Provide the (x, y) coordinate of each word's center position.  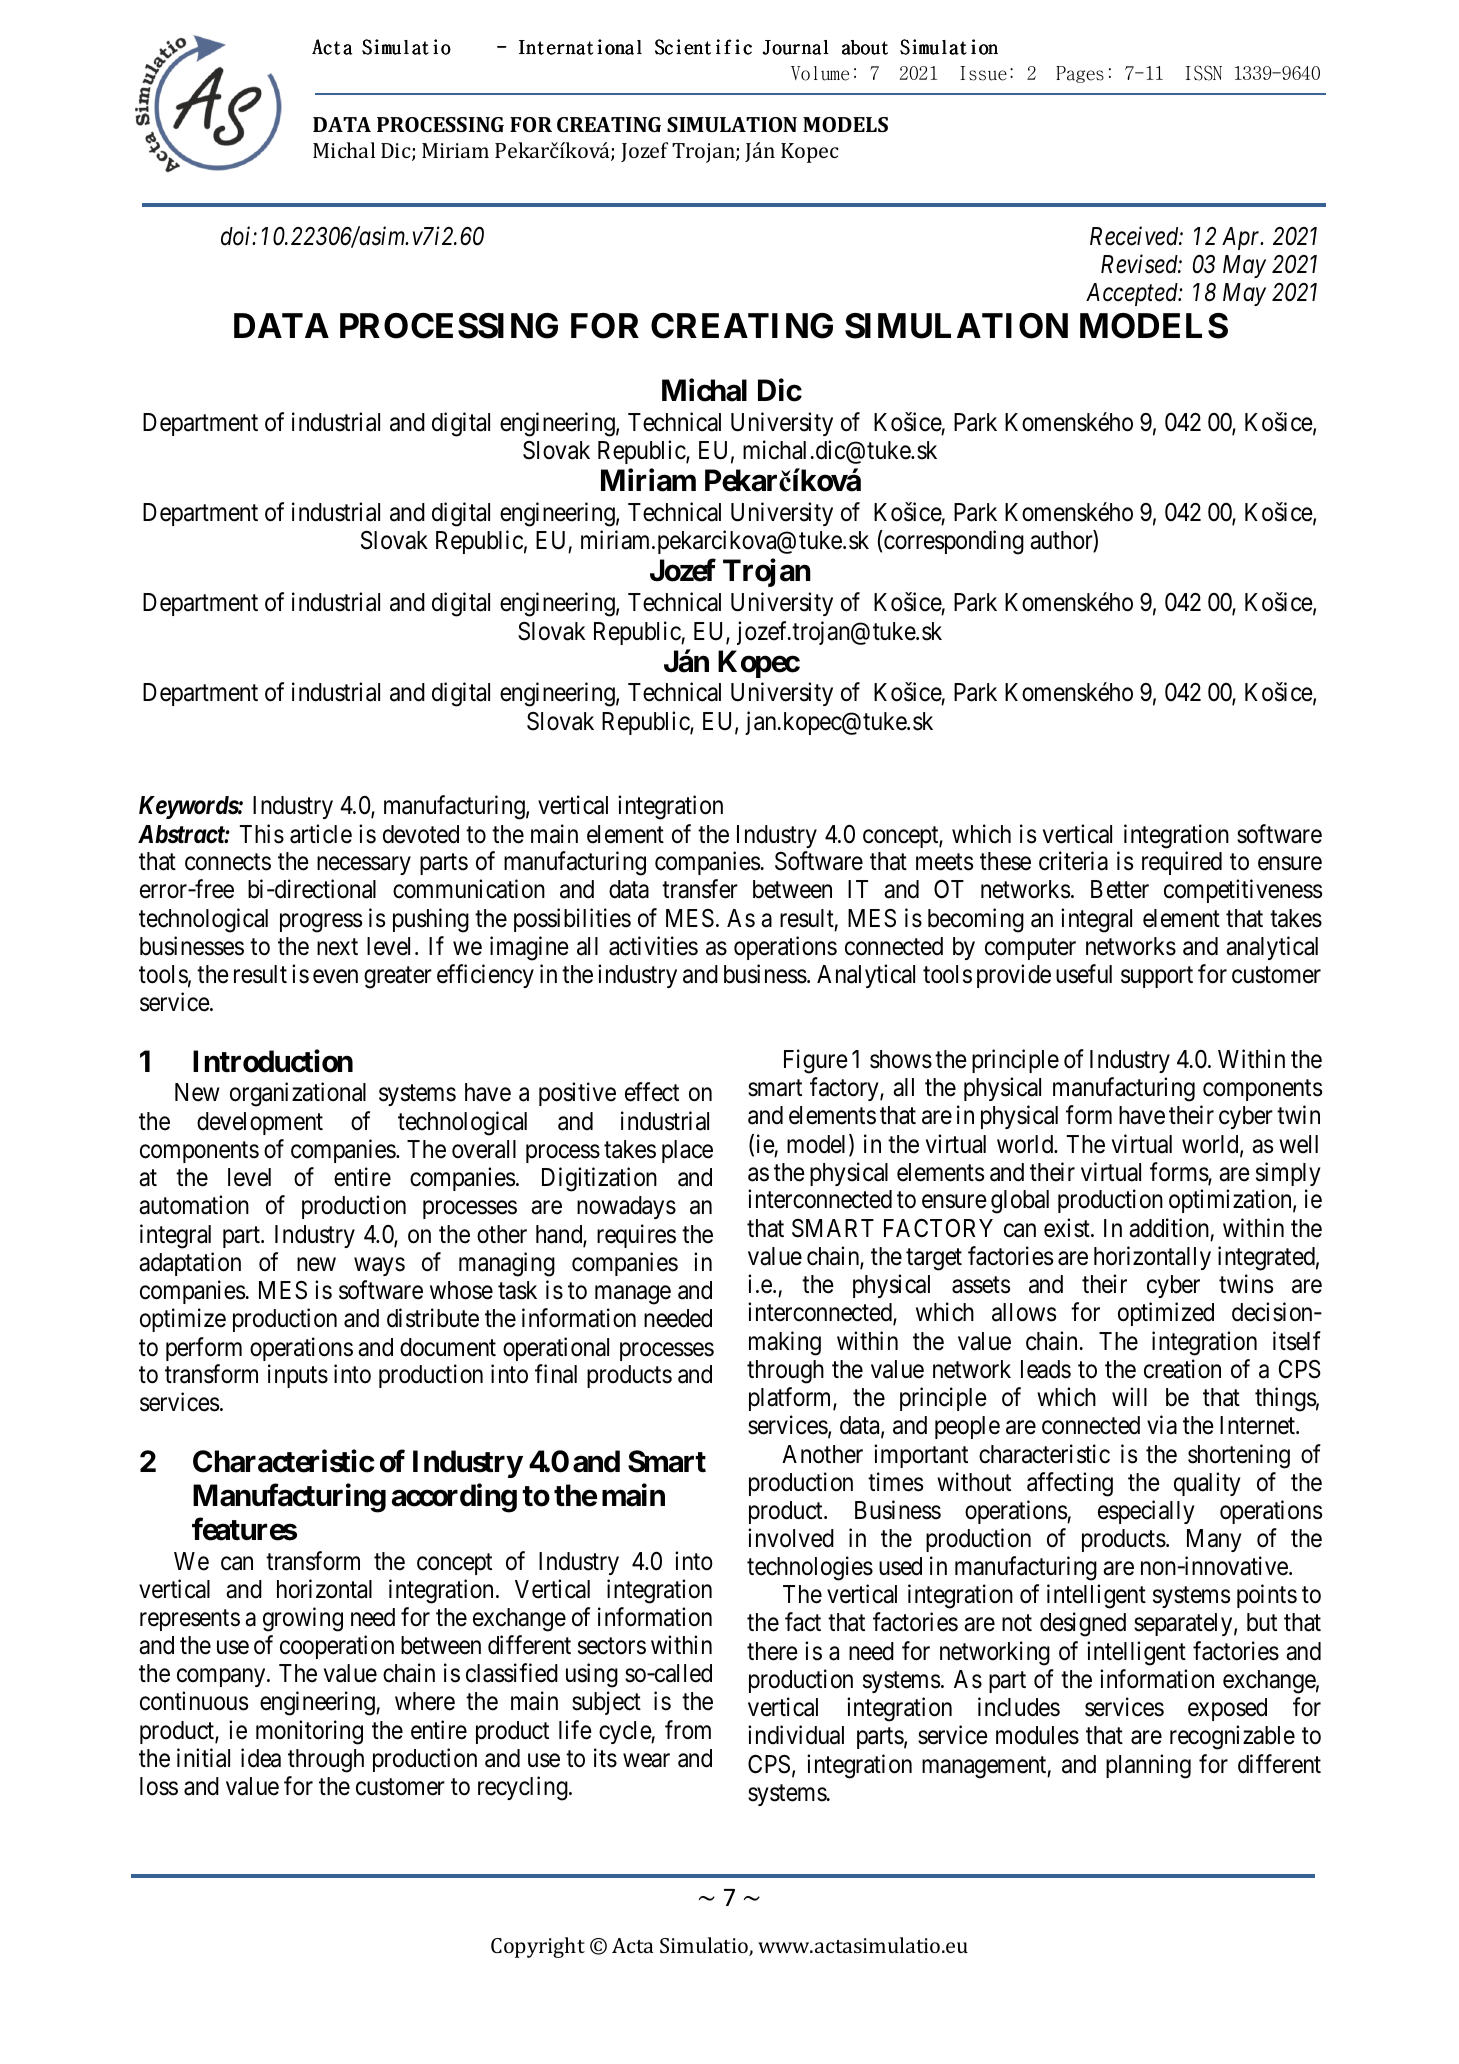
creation (1182, 1369)
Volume (820, 73)
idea (261, 1758)
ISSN (1204, 73)
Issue (983, 73)
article (321, 834)
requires (636, 1236)
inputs (298, 1376)
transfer (700, 889)
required (1182, 863)
